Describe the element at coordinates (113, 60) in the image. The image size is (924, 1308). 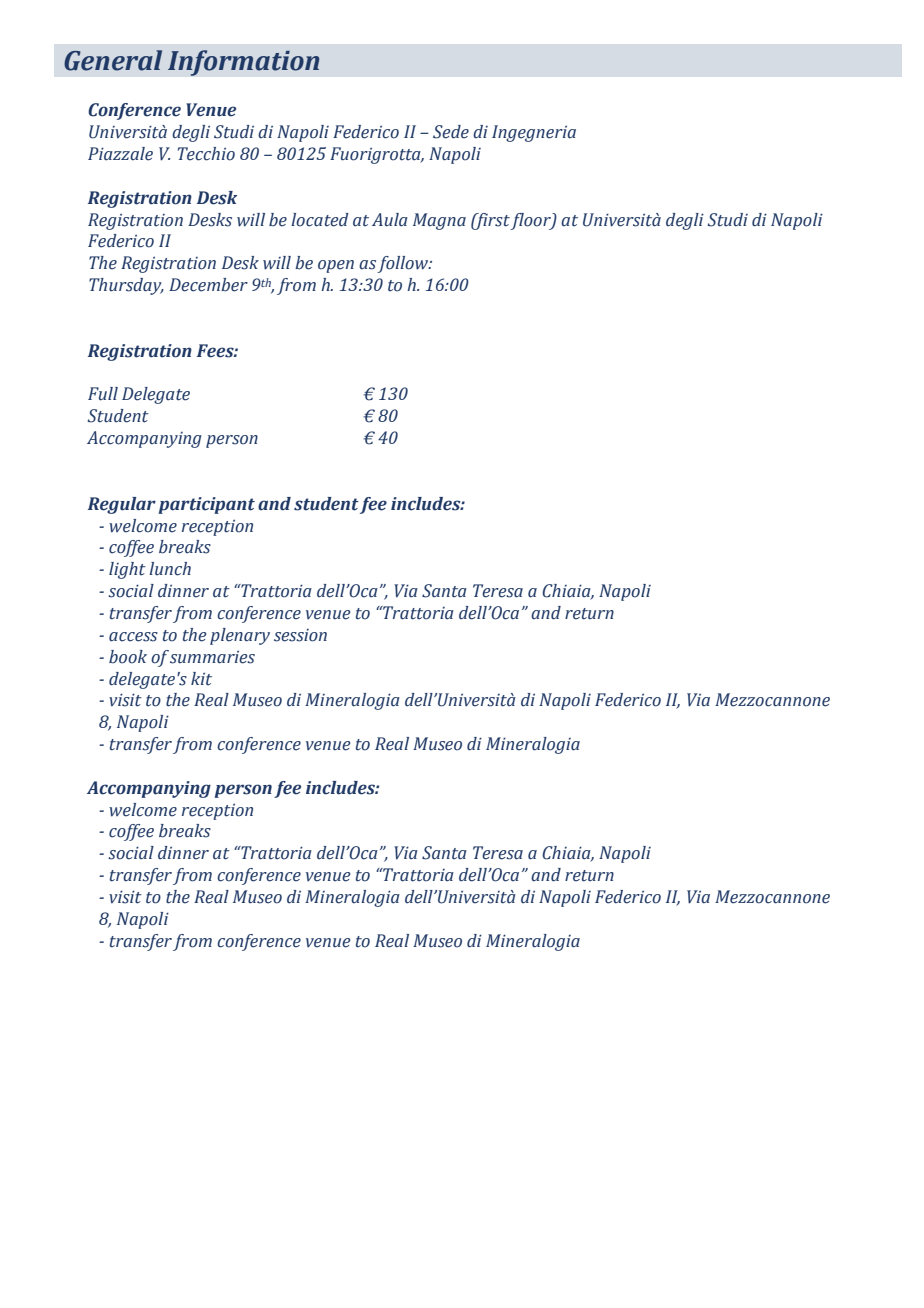
I see `General` at that location.
